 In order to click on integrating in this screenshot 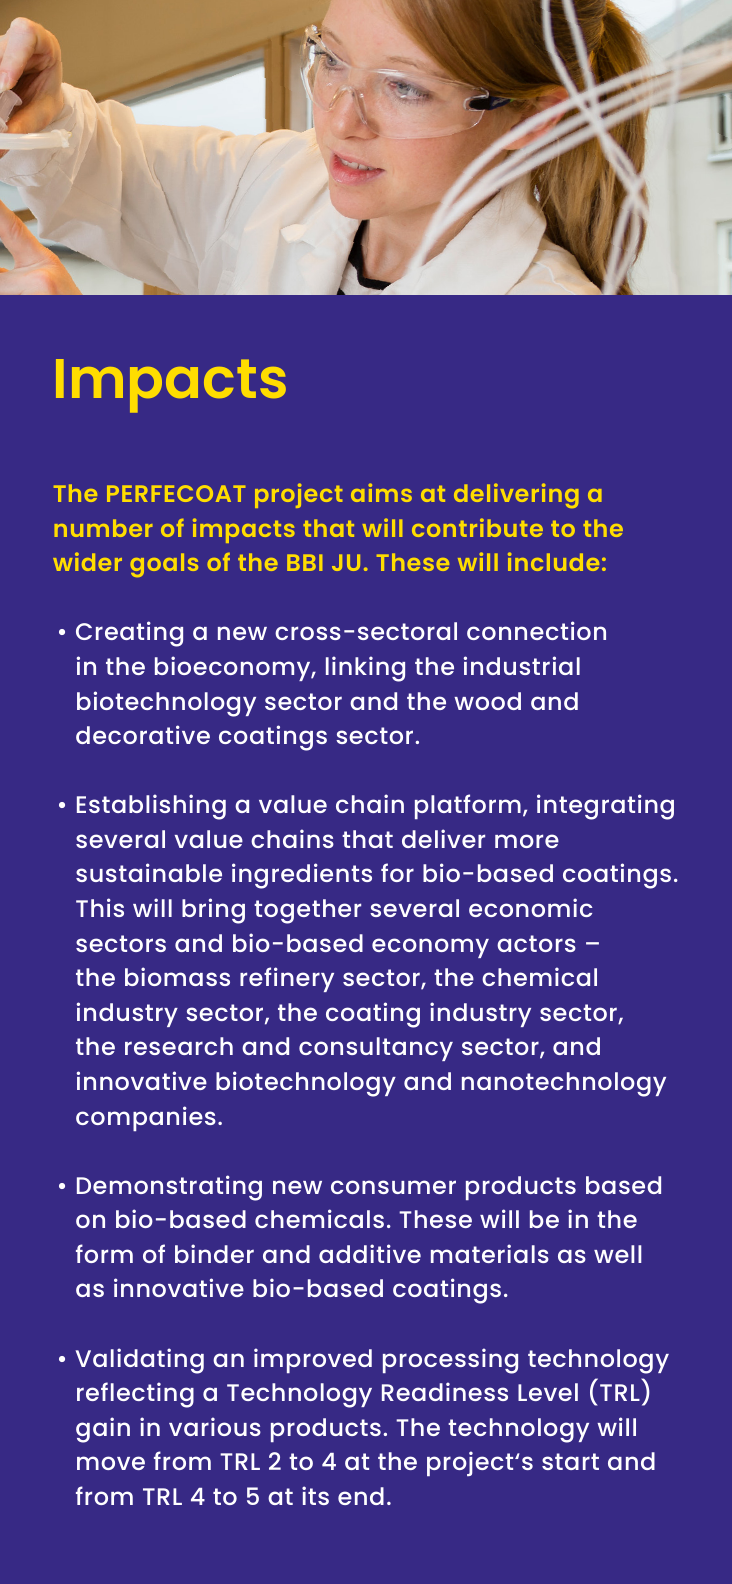, I will do `click(605, 807)`.
